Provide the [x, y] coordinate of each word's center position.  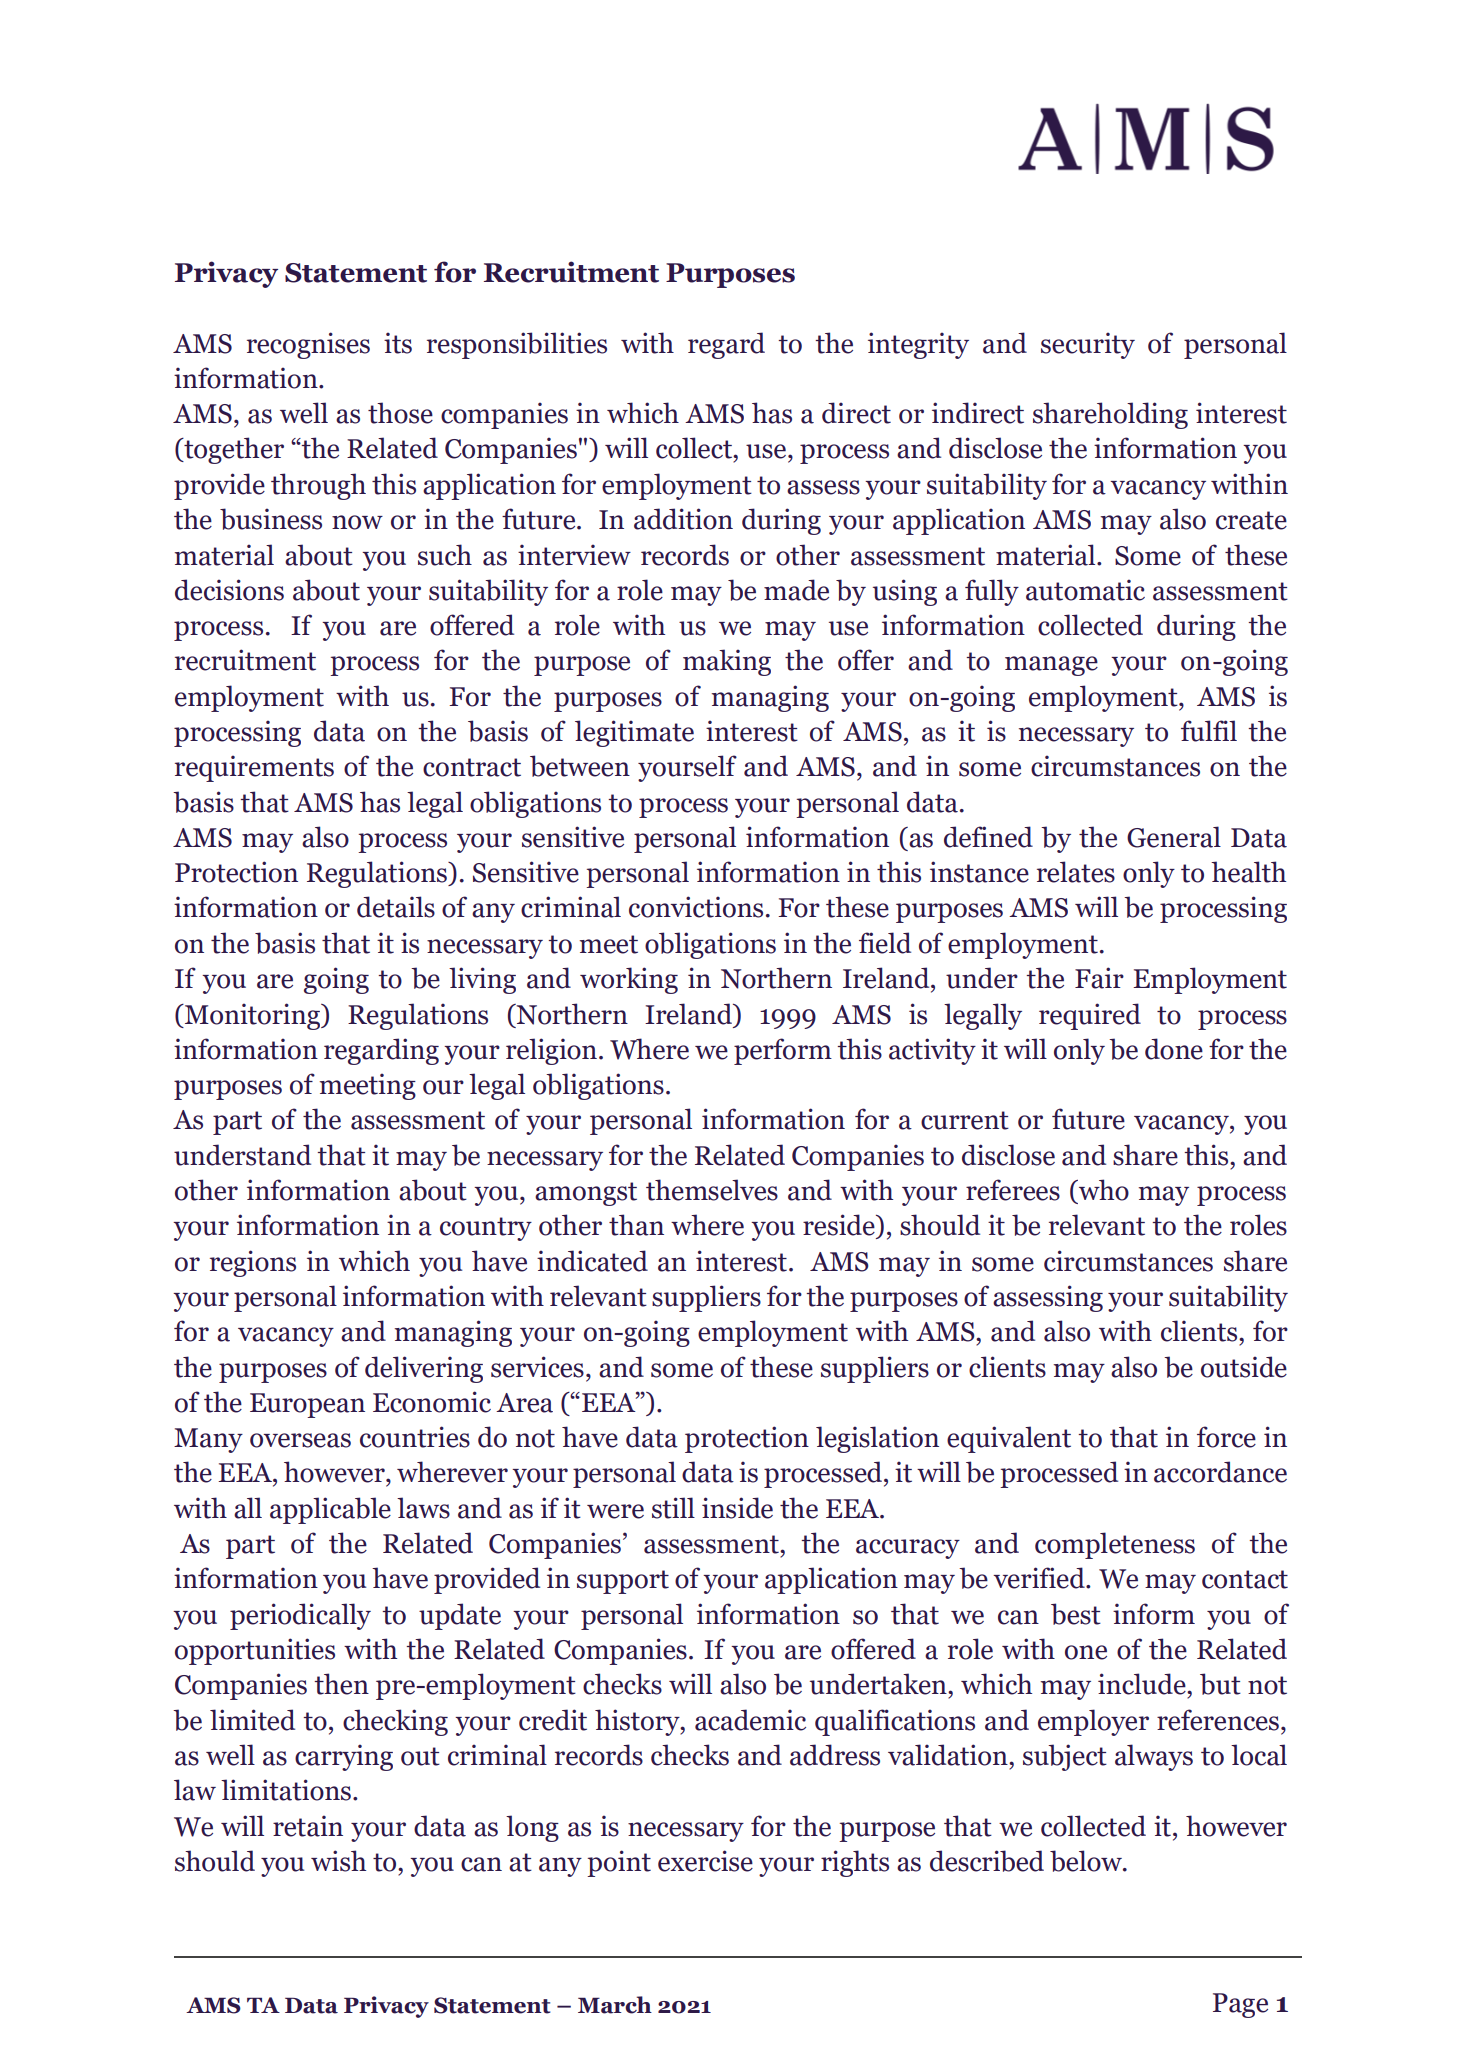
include [1143, 1684]
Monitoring [252, 1016]
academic [750, 1720]
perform [783, 1051]
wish [338, 1861]
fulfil [1209, 731]
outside [1244, 1367]
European [307, 1405]
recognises [308, 345]
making [727, 662]
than [636, 1225]
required [1090, 1016]
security [1088, 345]
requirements [254, 768]
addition [683, 519]
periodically [300, 1616]
